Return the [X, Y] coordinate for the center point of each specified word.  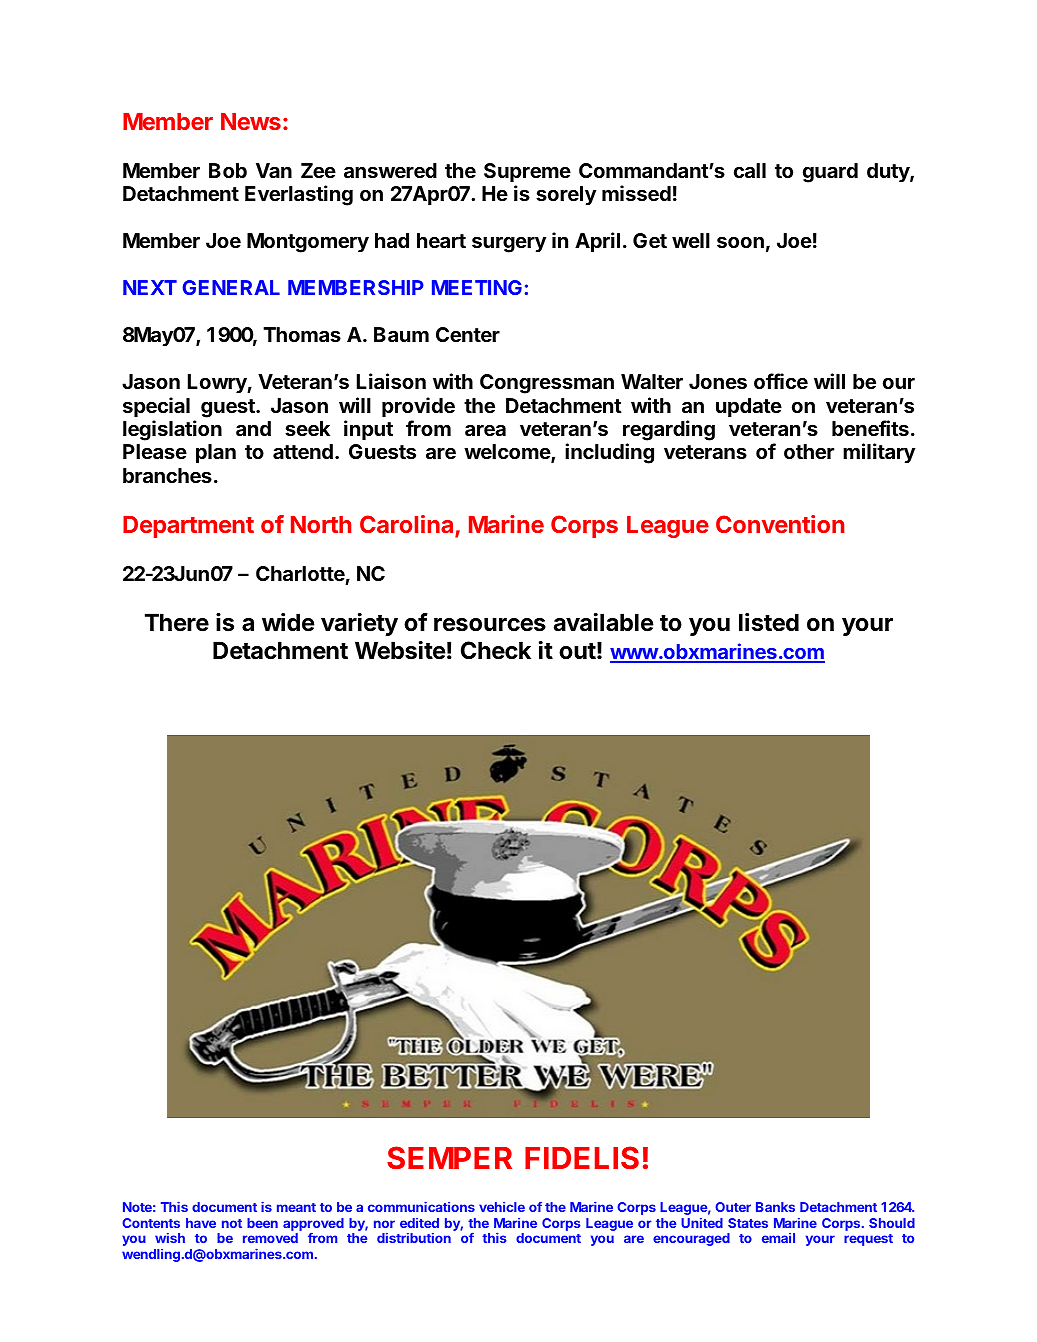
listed [769, 622]
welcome [508, 453]
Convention [780, 524]
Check [496, 650]
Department [188, 527]
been [262, 1223]
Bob [228, 170]
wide [288, 622]
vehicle [502, 1207]
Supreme [527, 172]
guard [830, 173]
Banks [775, 1207]
